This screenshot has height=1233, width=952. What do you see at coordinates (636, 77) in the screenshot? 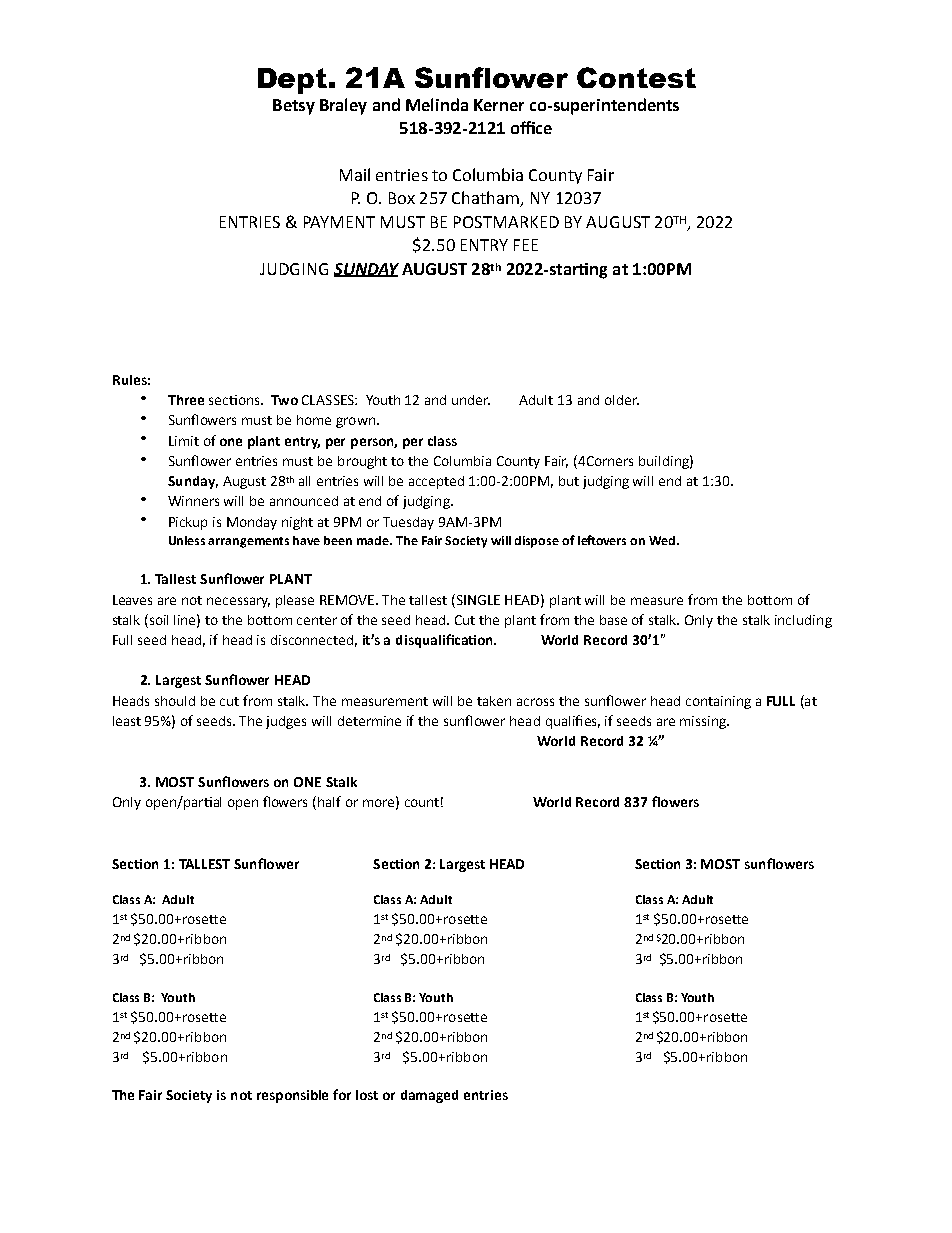
I see `Contest` at bounding box center [636, 77].
